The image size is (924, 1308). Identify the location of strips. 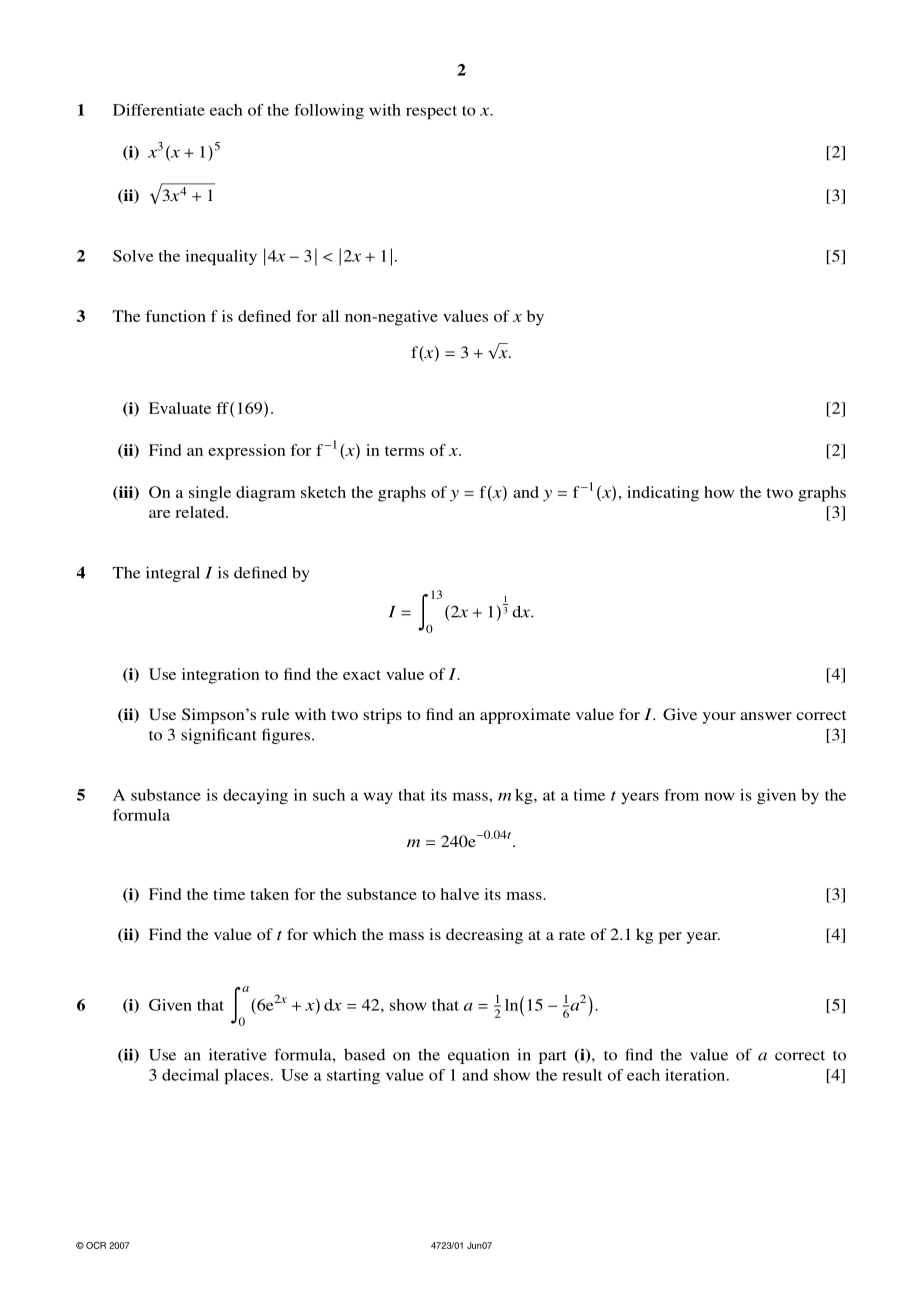
(382, 716).
